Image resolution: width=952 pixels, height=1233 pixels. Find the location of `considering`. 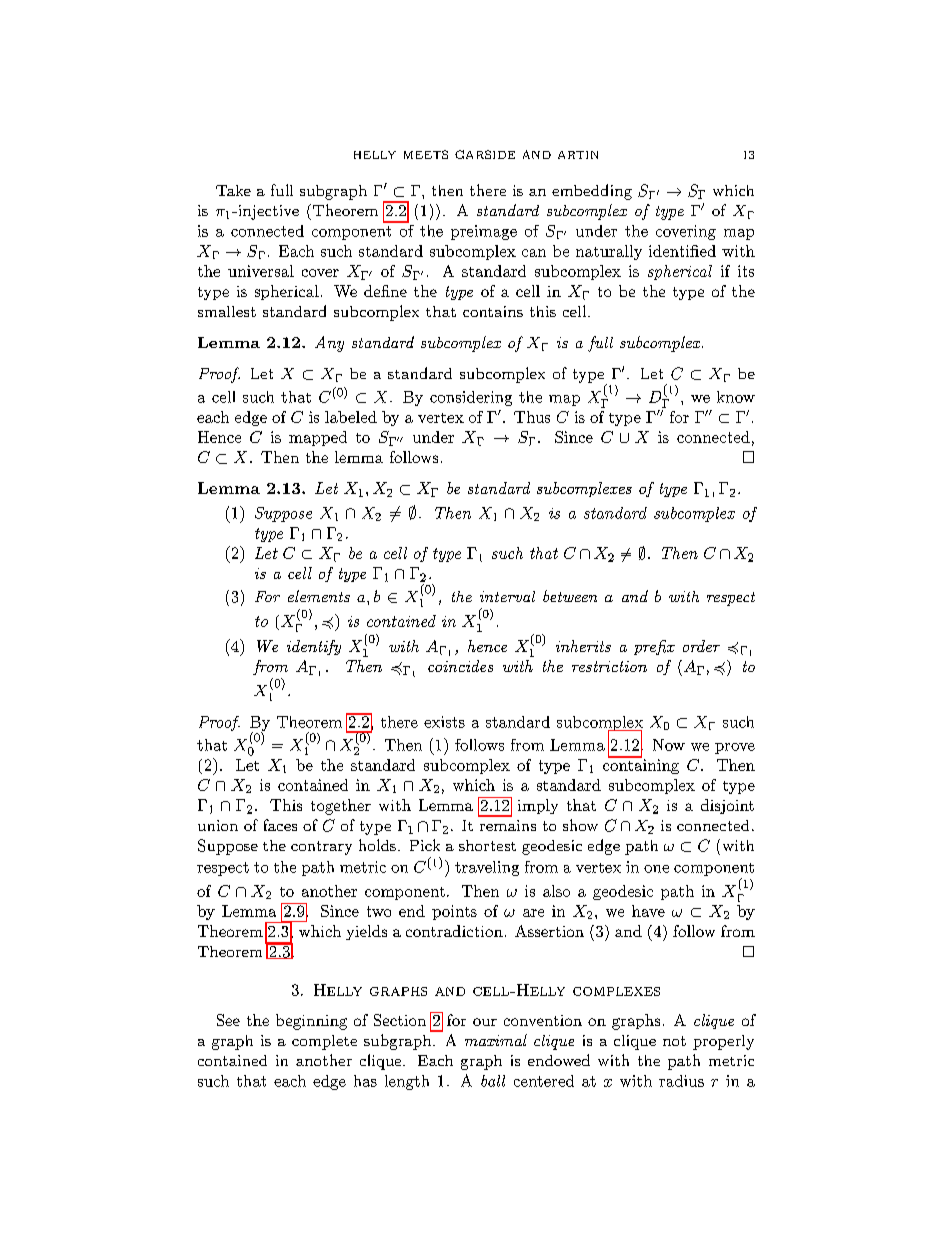

considering is located at coordinates (471, 398).
